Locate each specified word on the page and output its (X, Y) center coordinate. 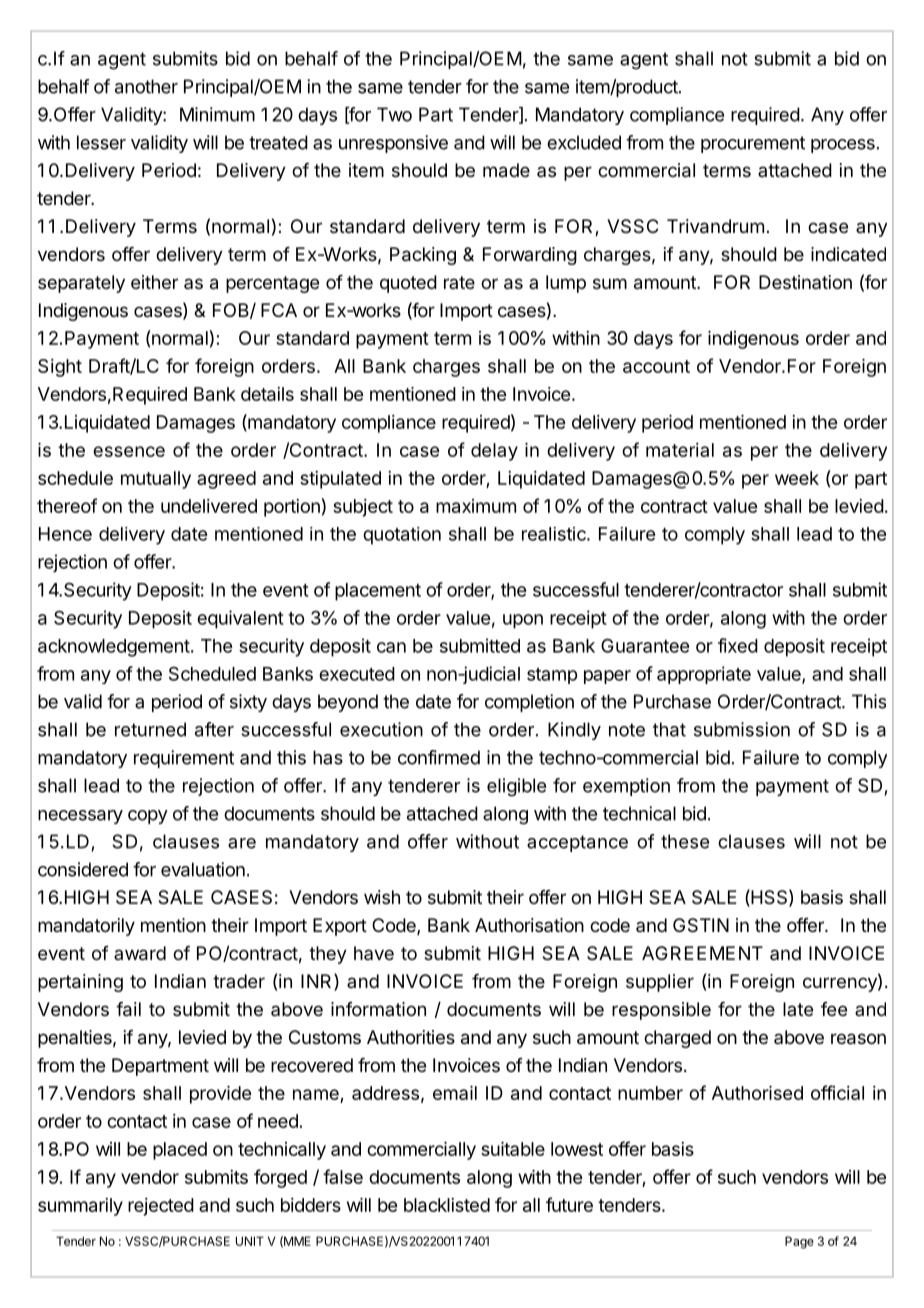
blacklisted (447, 1205)
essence (129, 451)
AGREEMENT (702, 953)
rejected (161, 1207)
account (656, 366)
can (391, 647)
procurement (753, 144)
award (140, 953)
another (146, 86)
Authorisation (529, 925)
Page (799, 1242)
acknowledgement (114, 648)
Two (394, 114)
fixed (738, 645)
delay (494, 452)
